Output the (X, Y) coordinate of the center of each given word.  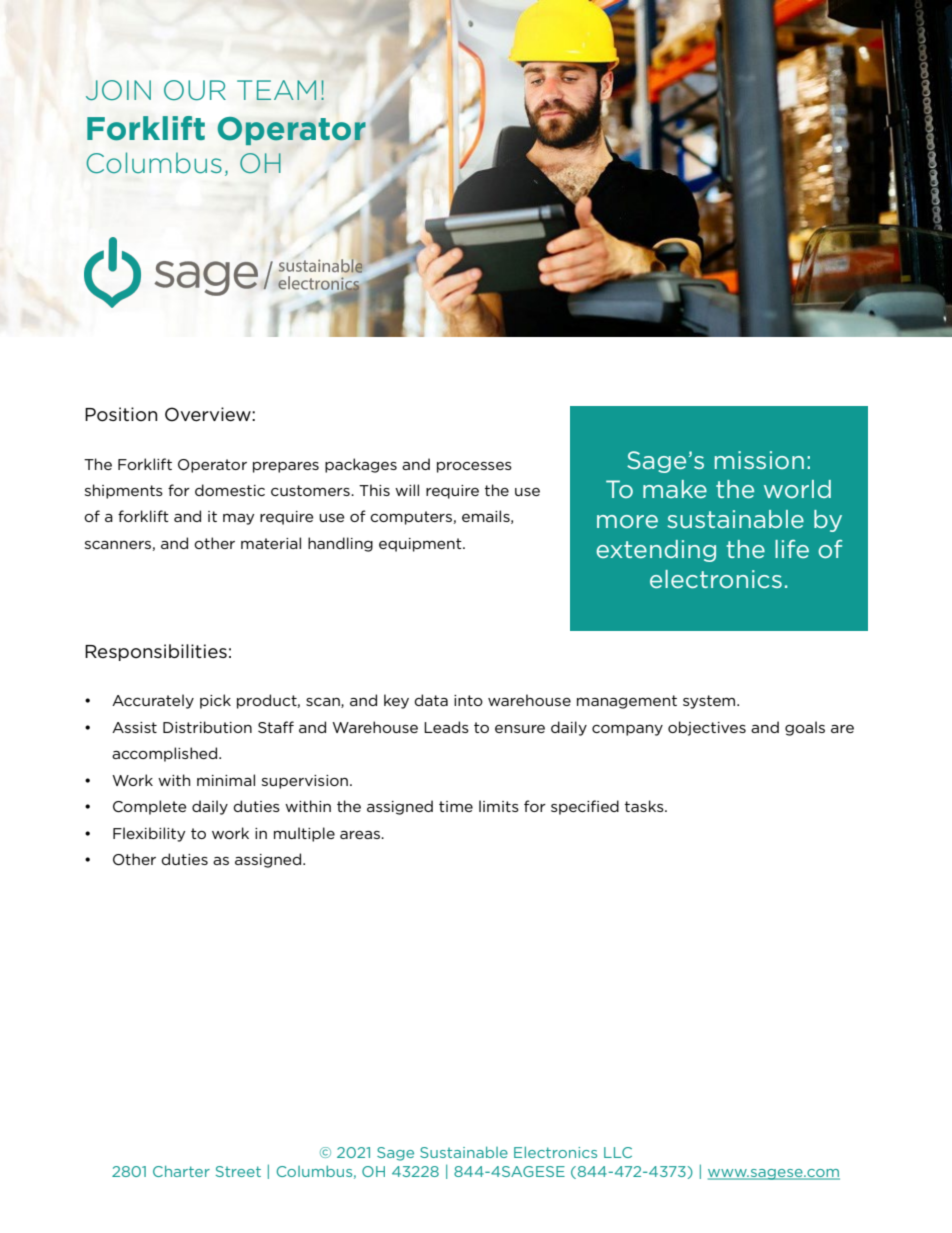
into (468, 700)
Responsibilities (156, 652)
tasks (645, 806)
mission (759, 460)
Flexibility (149, 834)
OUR (195, 90)
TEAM (276, 90)
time (456, 806)
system (710, 702)
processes (474, 467)
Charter (181, 1171)
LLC (618, 1152)
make (675, 489)
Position (121, 414)
